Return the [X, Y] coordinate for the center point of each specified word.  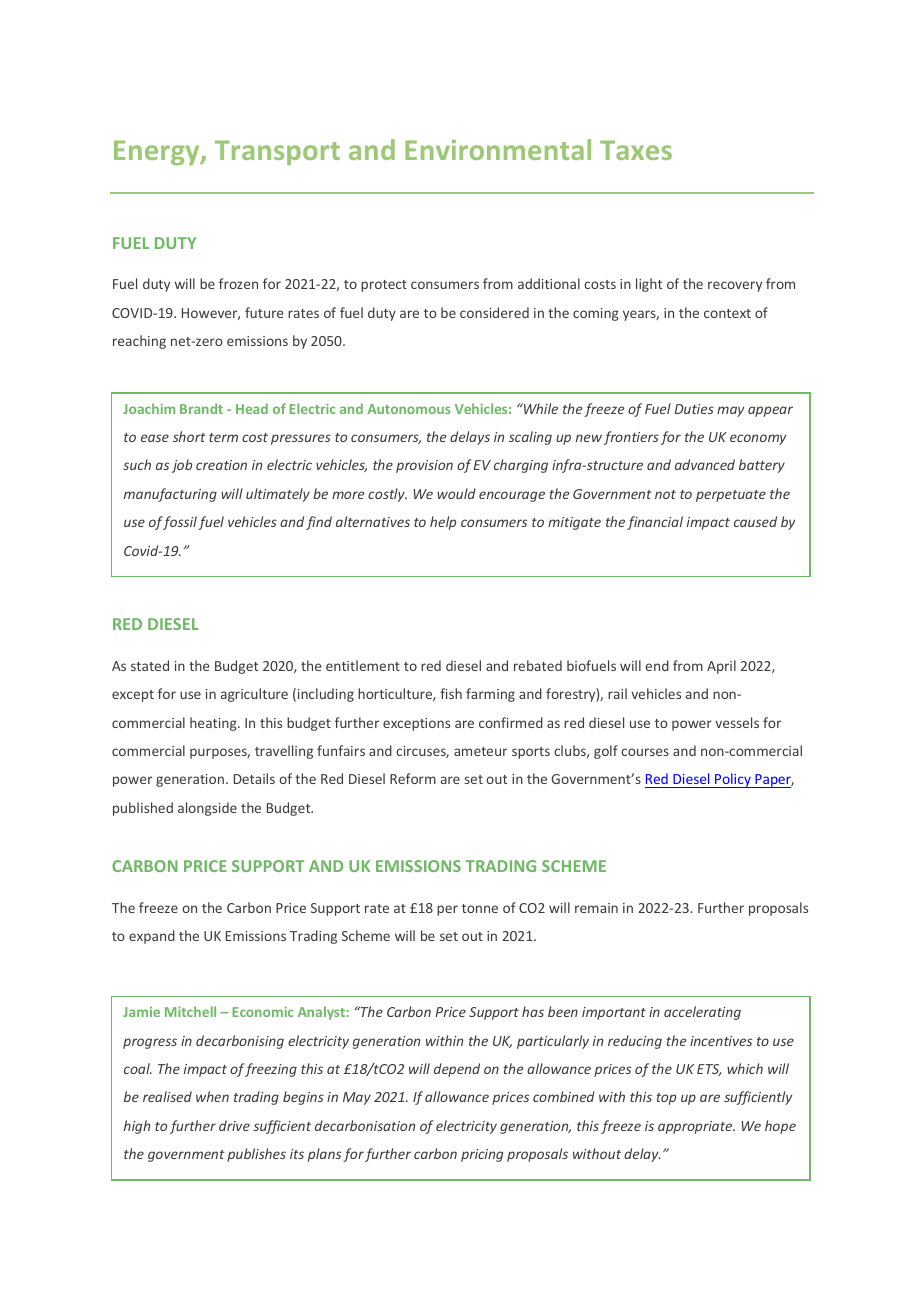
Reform [413, 778]
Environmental [498, 149]
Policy [733, 780]
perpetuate [731, 496]
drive [234, 1125]
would [456, 493]
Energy [158, 152]
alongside [207, 809]
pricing [482, 1155]
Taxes [636, 150]
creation [221, 465]
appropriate [696, 1127]
